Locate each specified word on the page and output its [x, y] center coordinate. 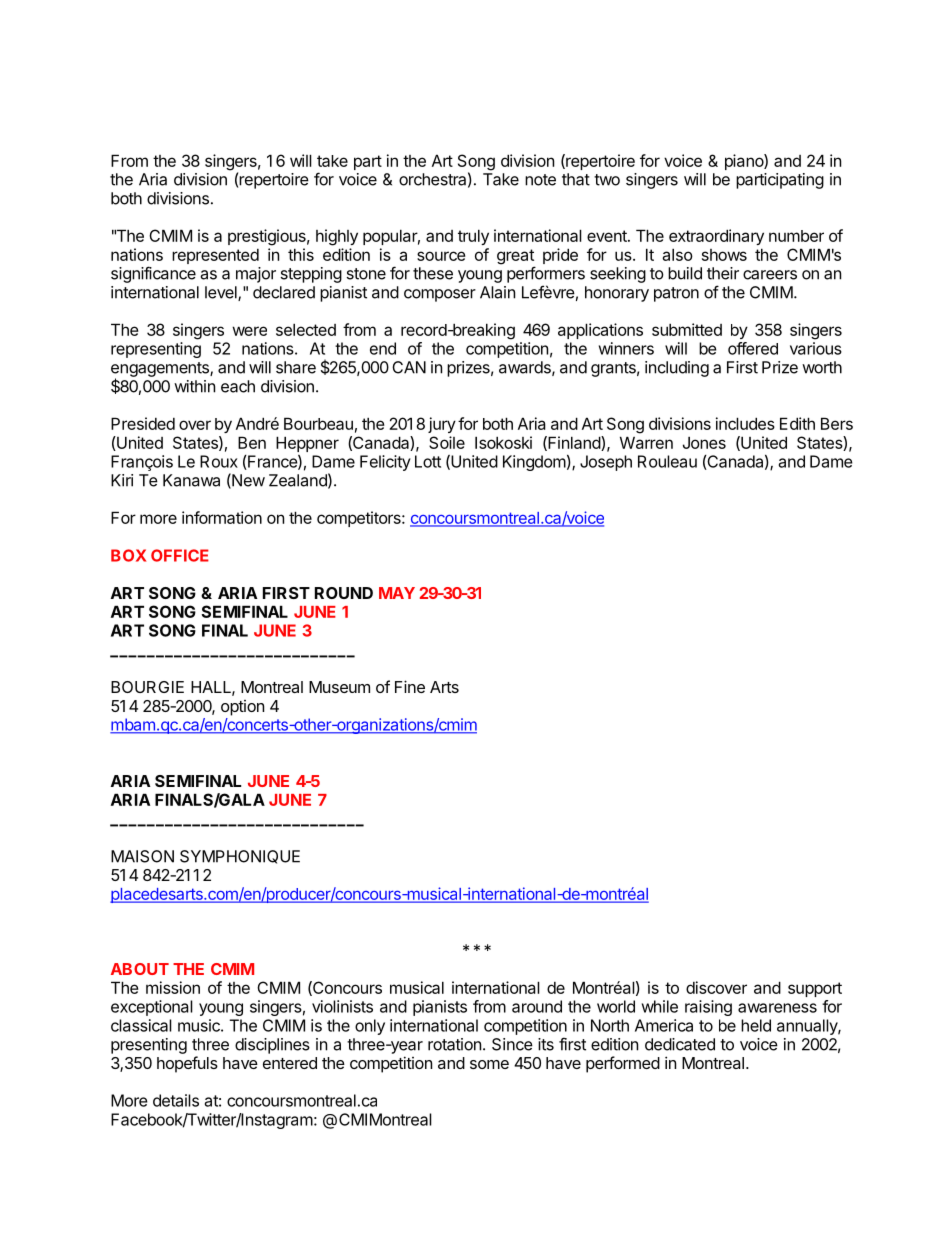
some [489, 1064]
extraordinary [716, 237]
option [242, 708]
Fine [410, 686]
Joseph [606, 463]
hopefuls [187, 1064]
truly [473, 237]
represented [215, 256]
